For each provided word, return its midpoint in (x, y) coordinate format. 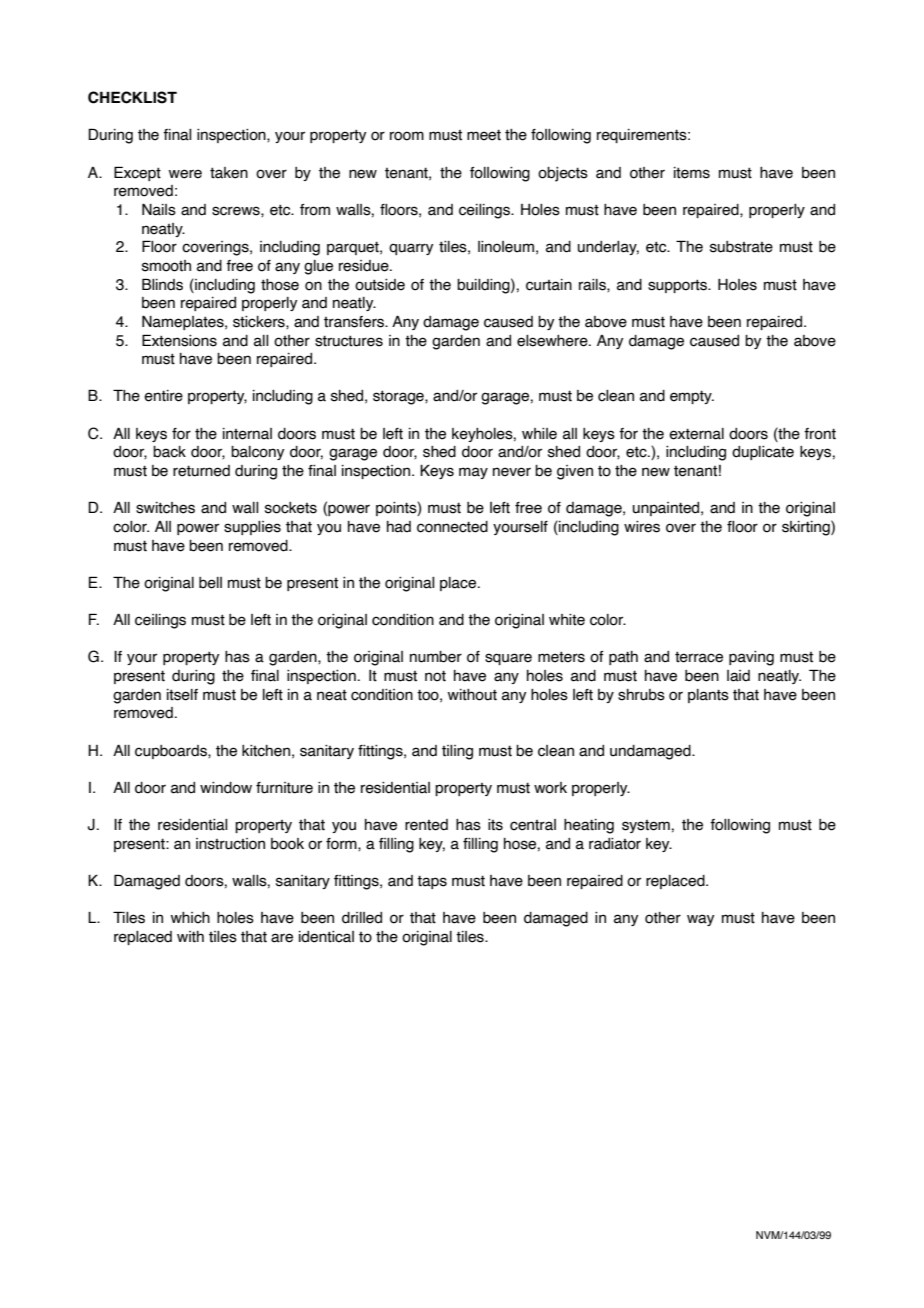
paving (751, 658)
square (508, 659)
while (539, 434)
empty (692, 397)
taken (229, 173)
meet (484, 135)
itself (182, 695)
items (692, 173)
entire (163, 396)
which (190, 918)
